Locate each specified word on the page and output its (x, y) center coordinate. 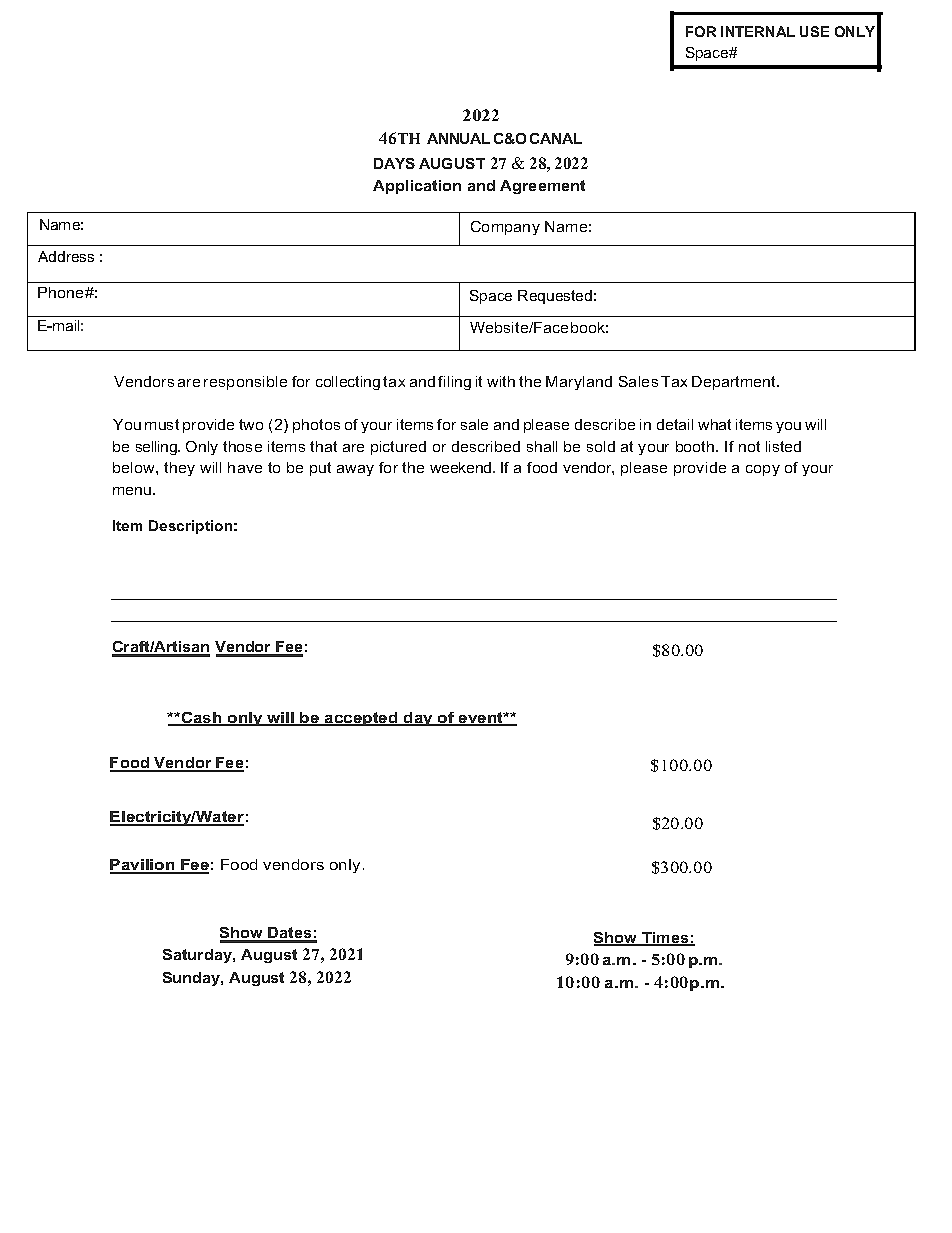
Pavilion (143, 866)
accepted (361, 719)
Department (735, 383)
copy (763, 470)
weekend (462, 467)
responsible (245, 383)
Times (665, 939)
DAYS (394, 163)
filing (454, 383)
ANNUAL (458, 138)
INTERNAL (758, 31)
